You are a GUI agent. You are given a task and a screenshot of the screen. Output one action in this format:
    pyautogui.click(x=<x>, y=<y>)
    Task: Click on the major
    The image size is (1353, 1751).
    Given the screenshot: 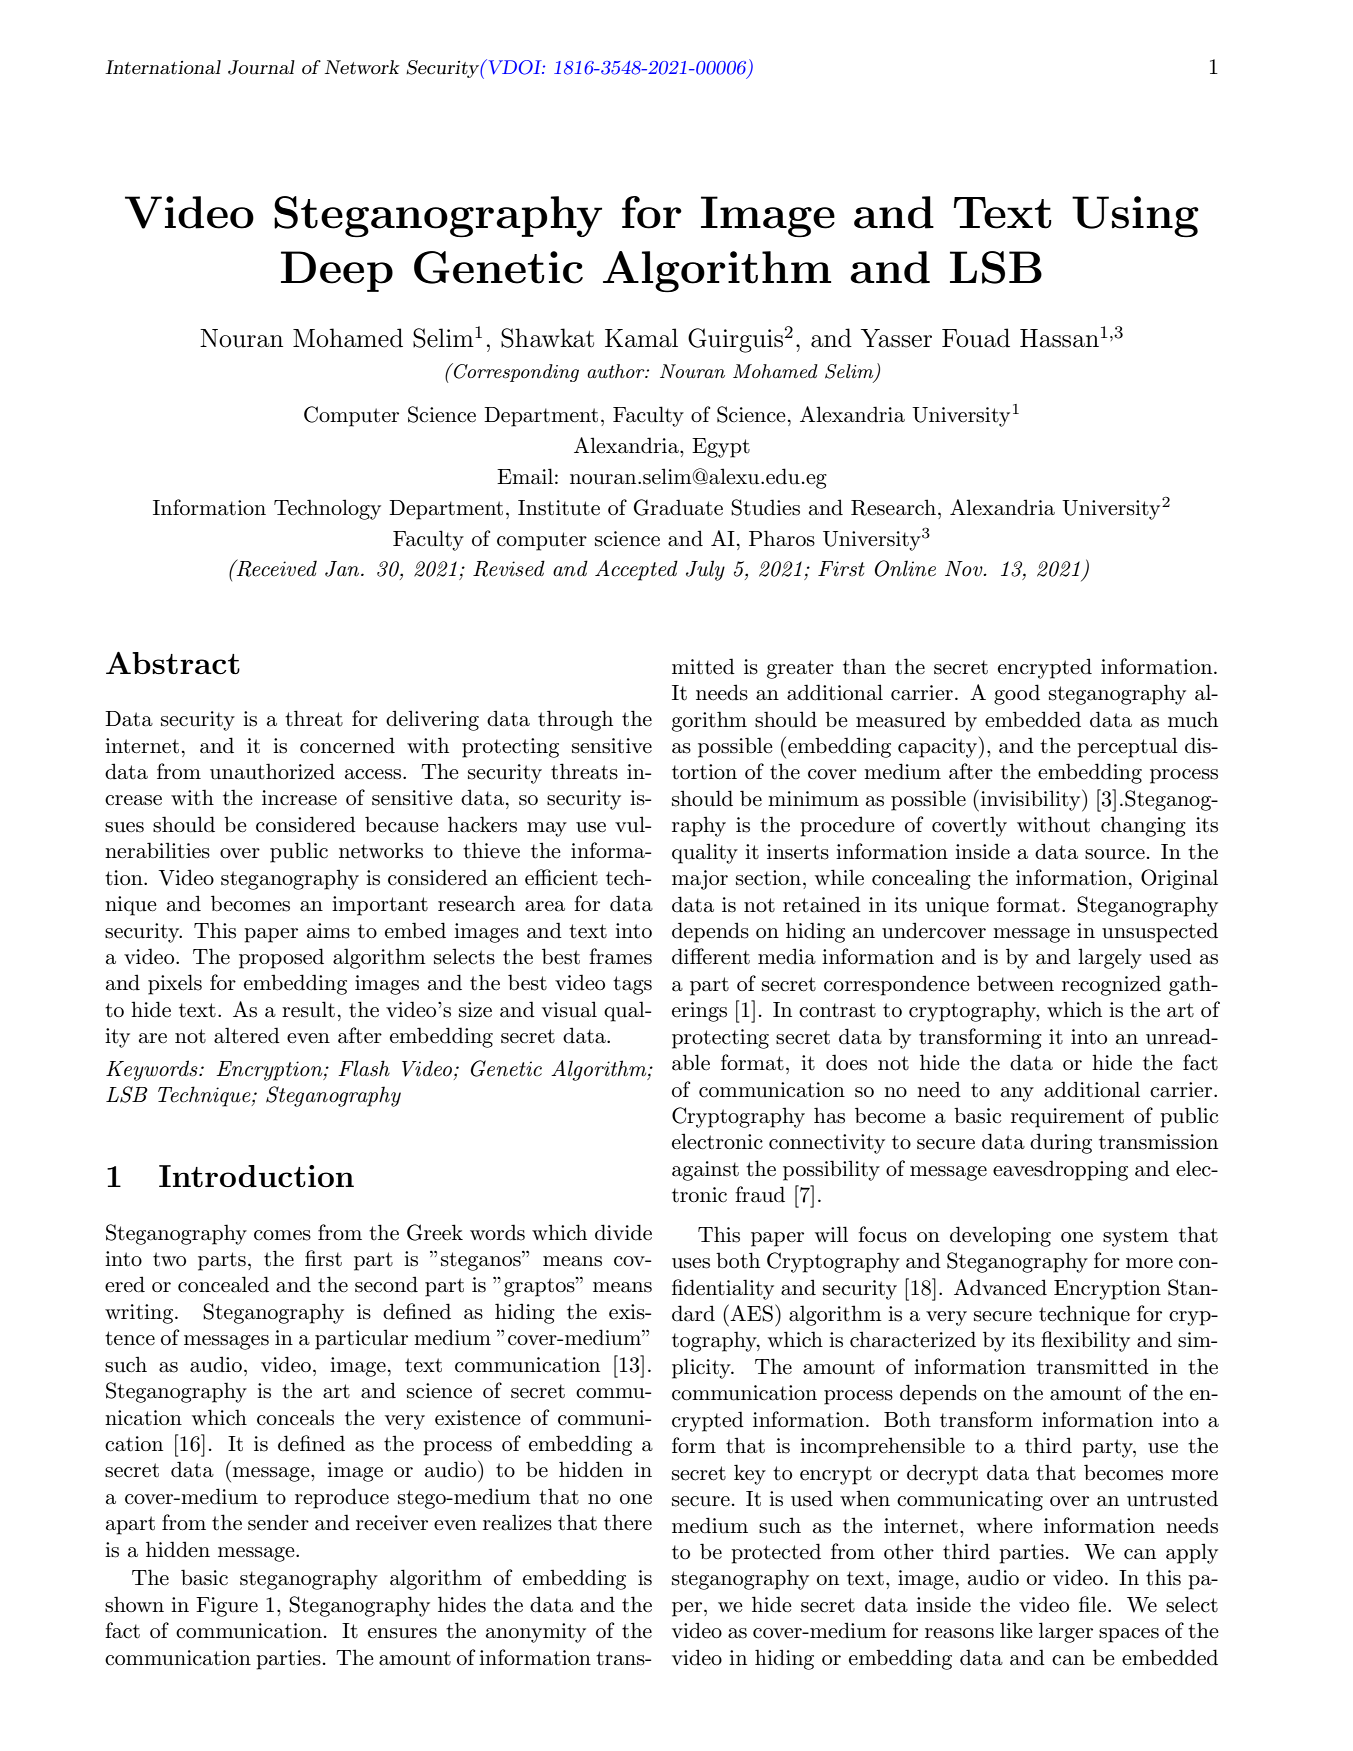 What is the action you would take?
    pyautogui.click(x=700, y=880)
